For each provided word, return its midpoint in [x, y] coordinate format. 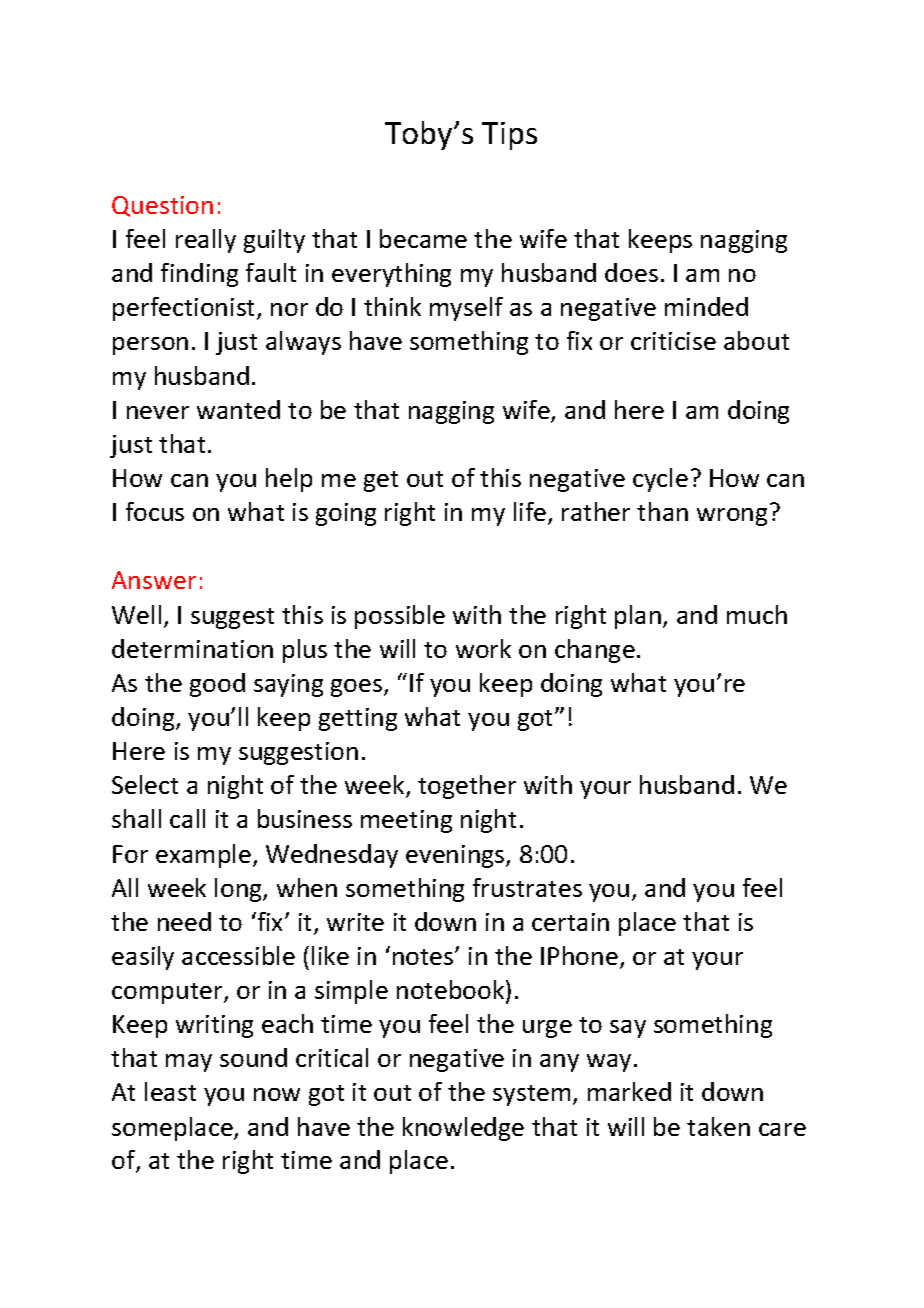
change [595, 651]
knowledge [463, 1129]
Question [162, 206]
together [467, 787]
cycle [660, 480]
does [631, 272]
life [531, 513]
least [170, 1091]
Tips [509, 136]
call [187, 818]
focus [155, 511]
